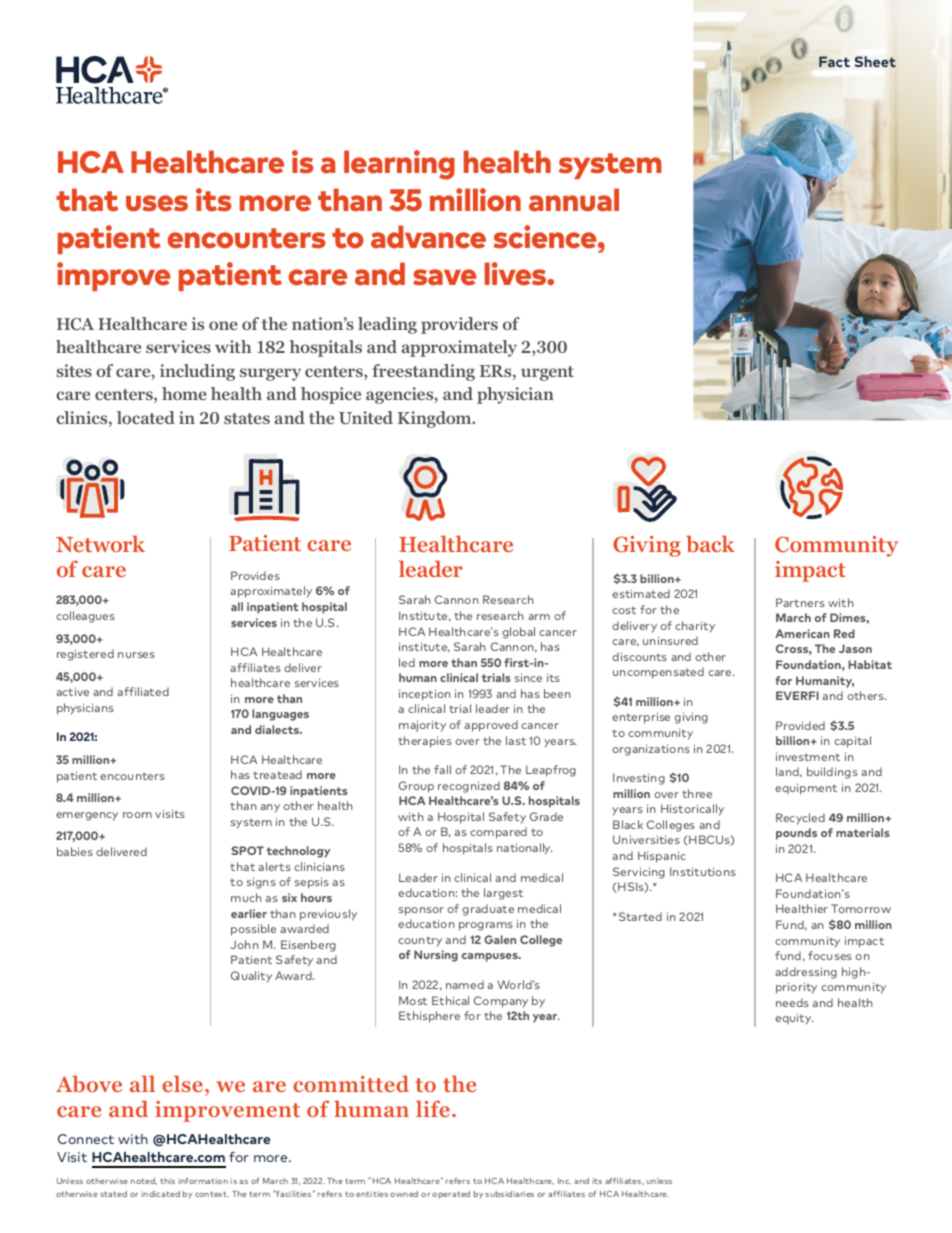 The height and width of the image is (1233, 952). What do you see at coordinates (834, 61) in the image?
I see `Fact` at bounding box center [834, 61].
